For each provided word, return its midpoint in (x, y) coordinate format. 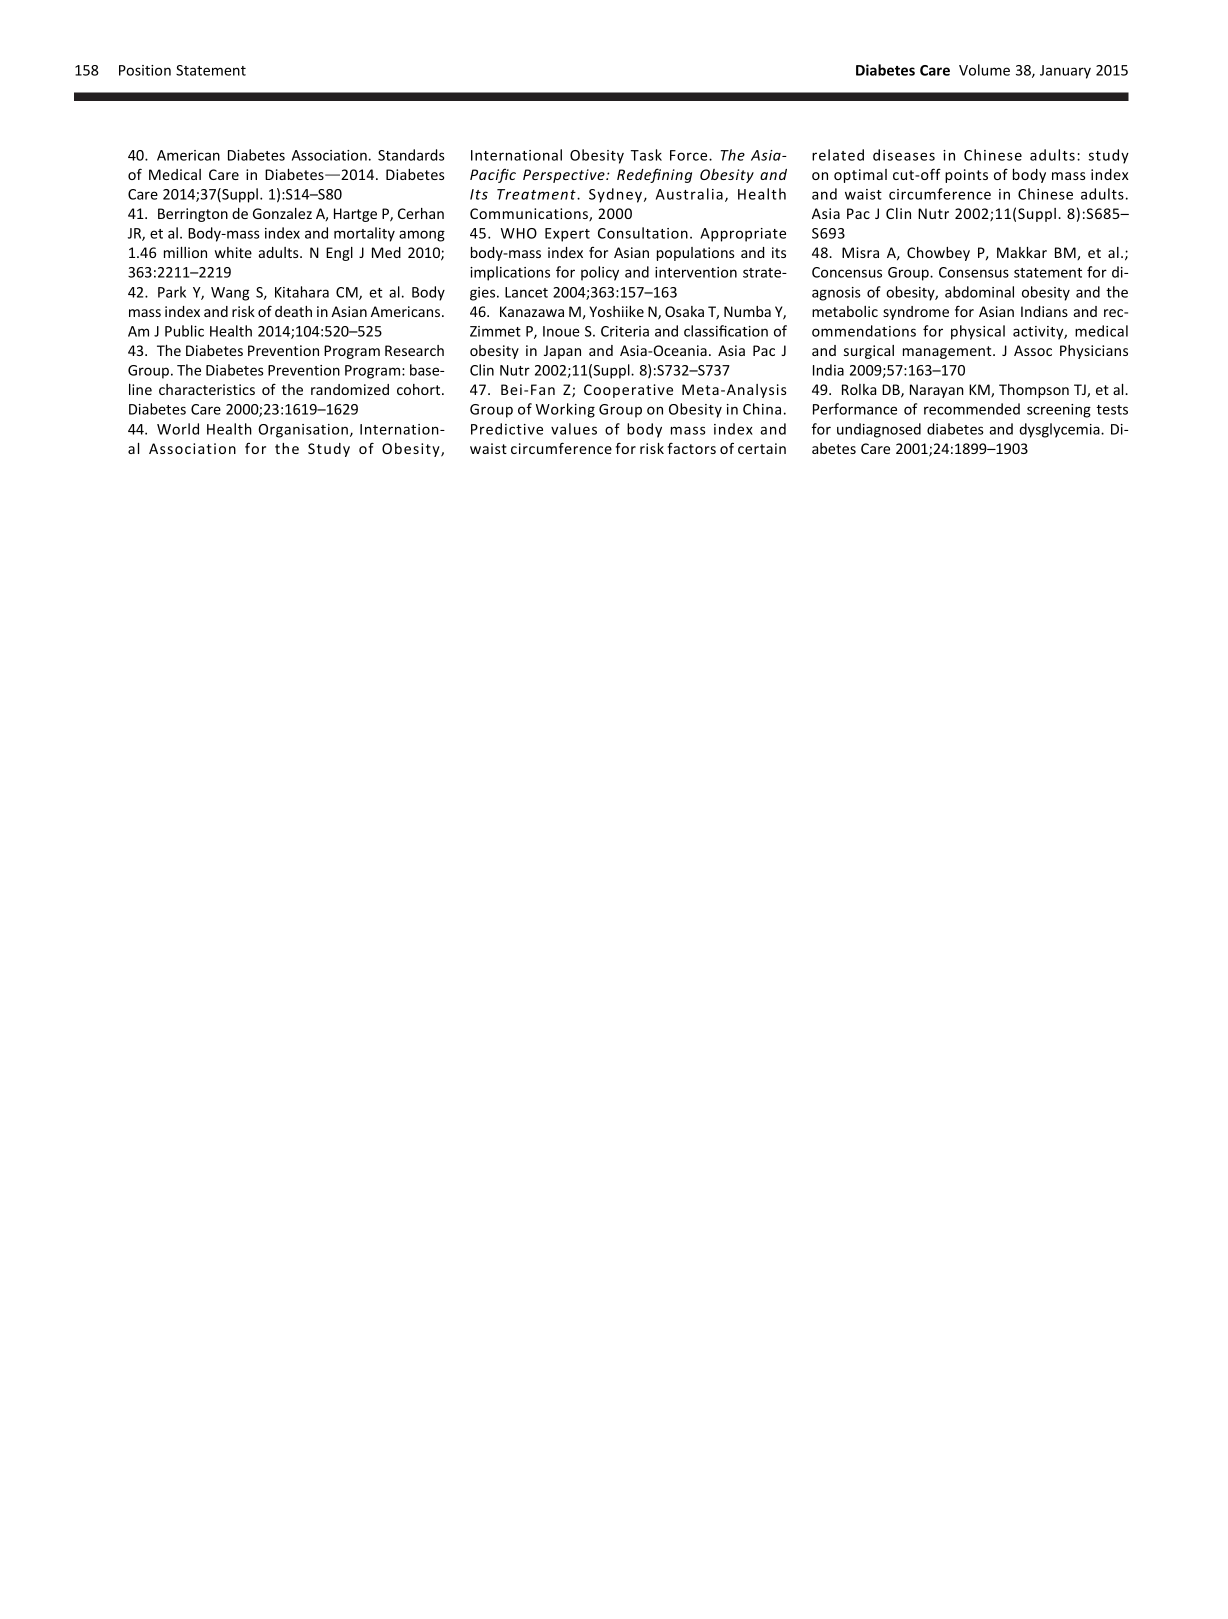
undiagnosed (879, 430)
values (574, 429)
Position (145, 70)
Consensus (974, 272)
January (1065, 72)
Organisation (303, 431)
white (233, 252)
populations (696, 254)
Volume (984, 70)
